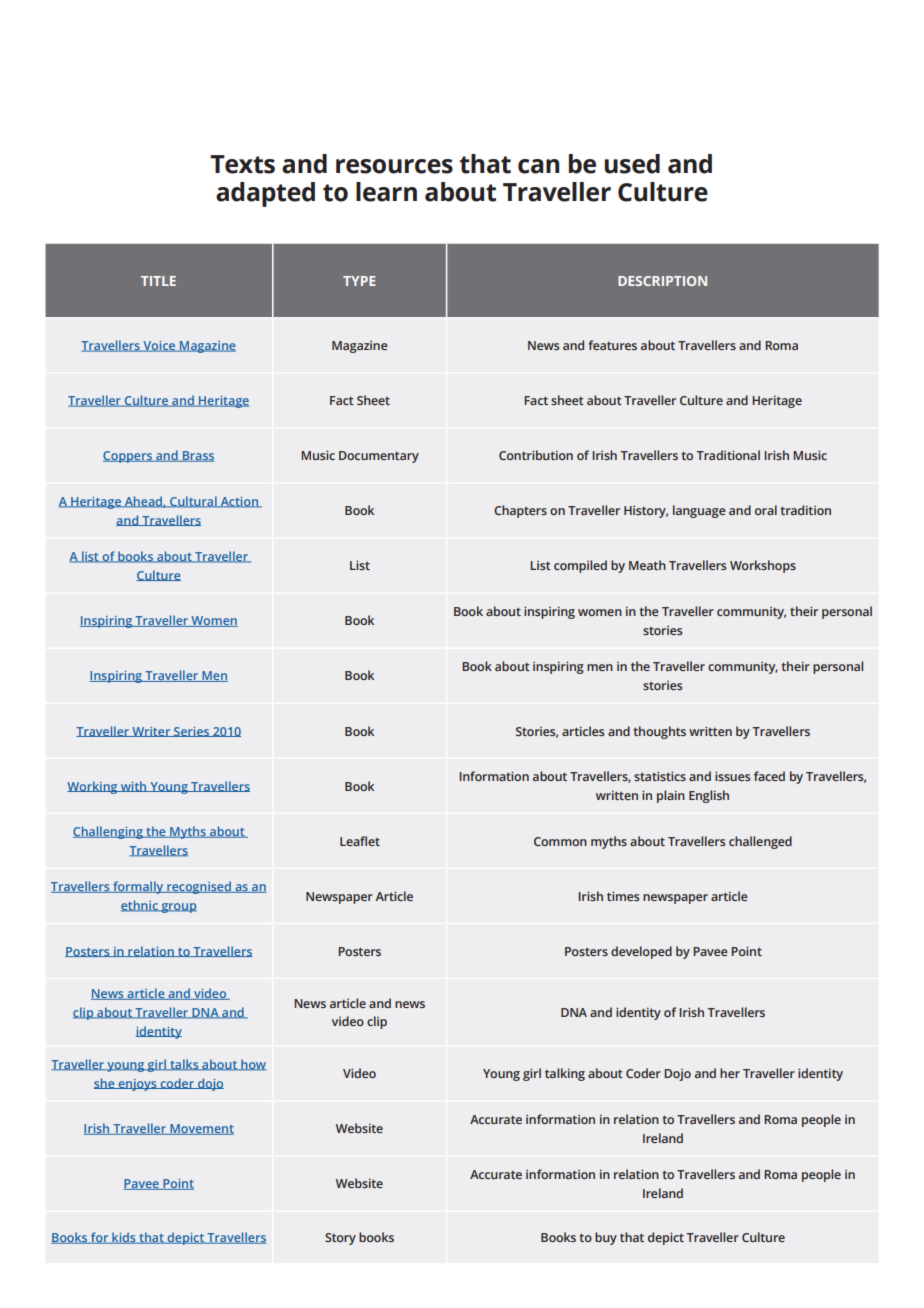 This screenshot has height=1308, width=924. I want to click on language, so click(699, 511).
